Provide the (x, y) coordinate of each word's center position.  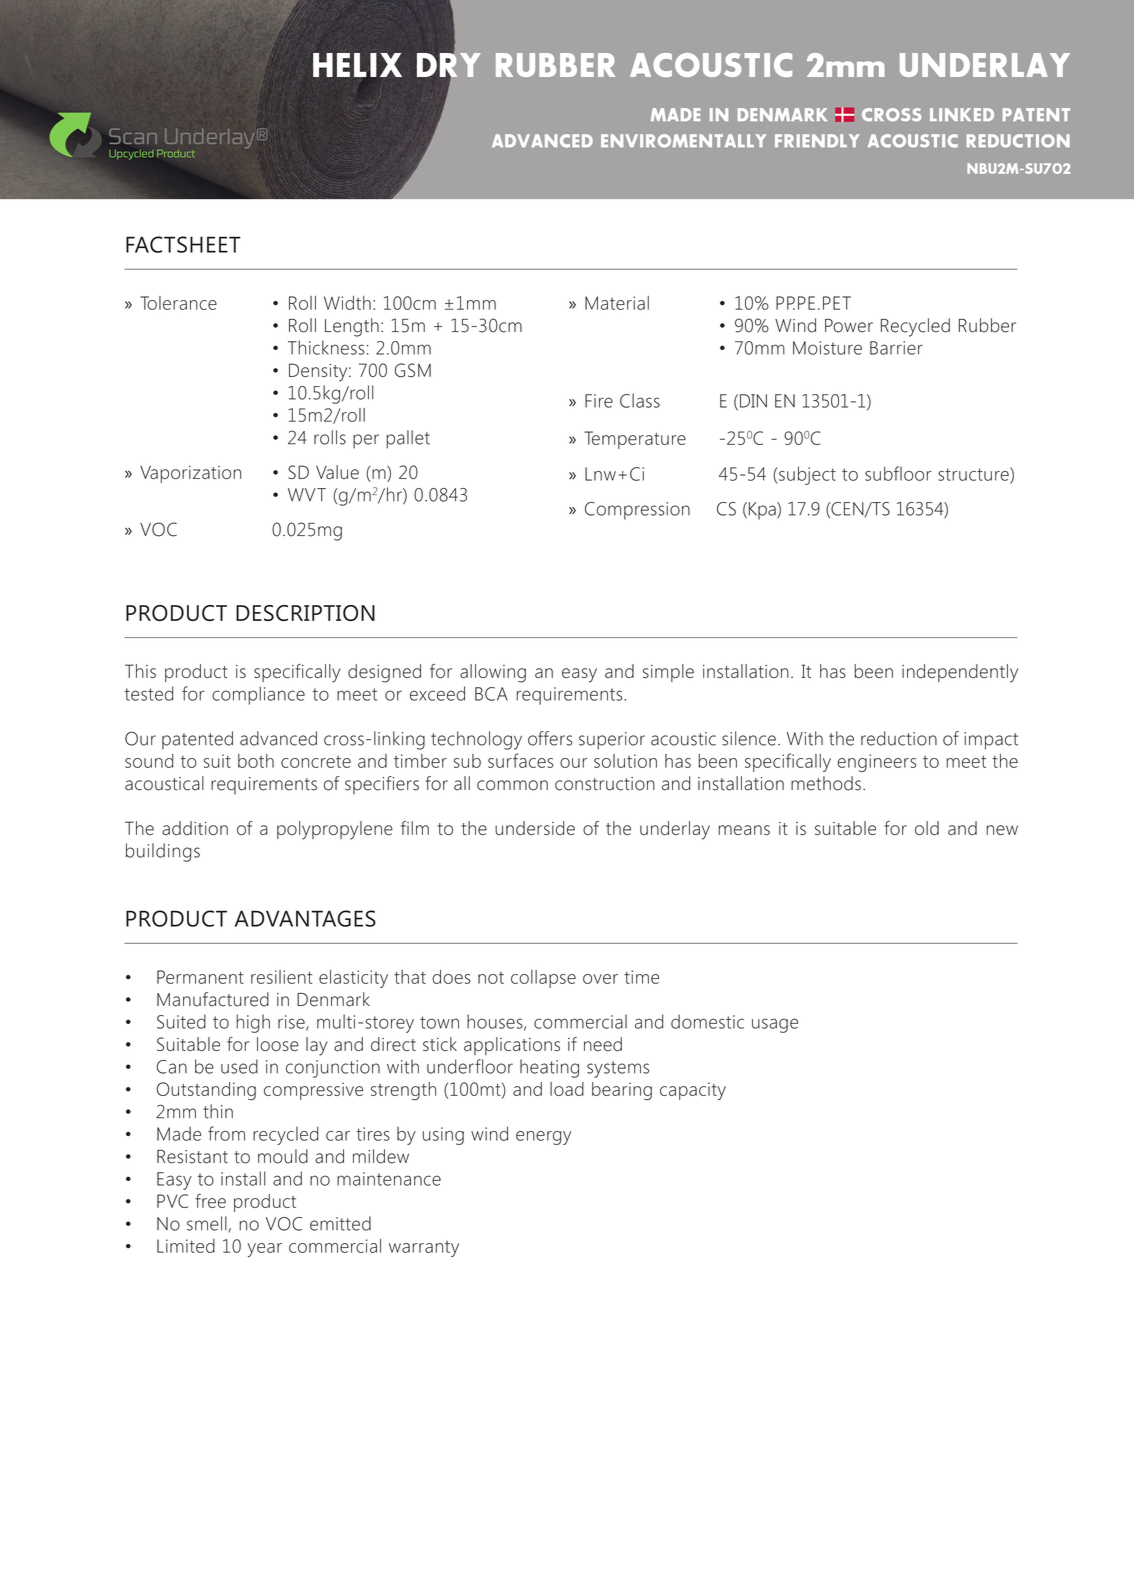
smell (208, 1224)
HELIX (357, 65)
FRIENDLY (817, 140)
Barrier (896, 348)
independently (960, 673)
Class (640, 400)
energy (543, 1138)
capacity (693, 1091)
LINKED (962, 114)
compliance (258, 695)
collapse (543, 979)
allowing (493, 673)
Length (352, 327)
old (927, 828)
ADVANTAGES (305, 918)
